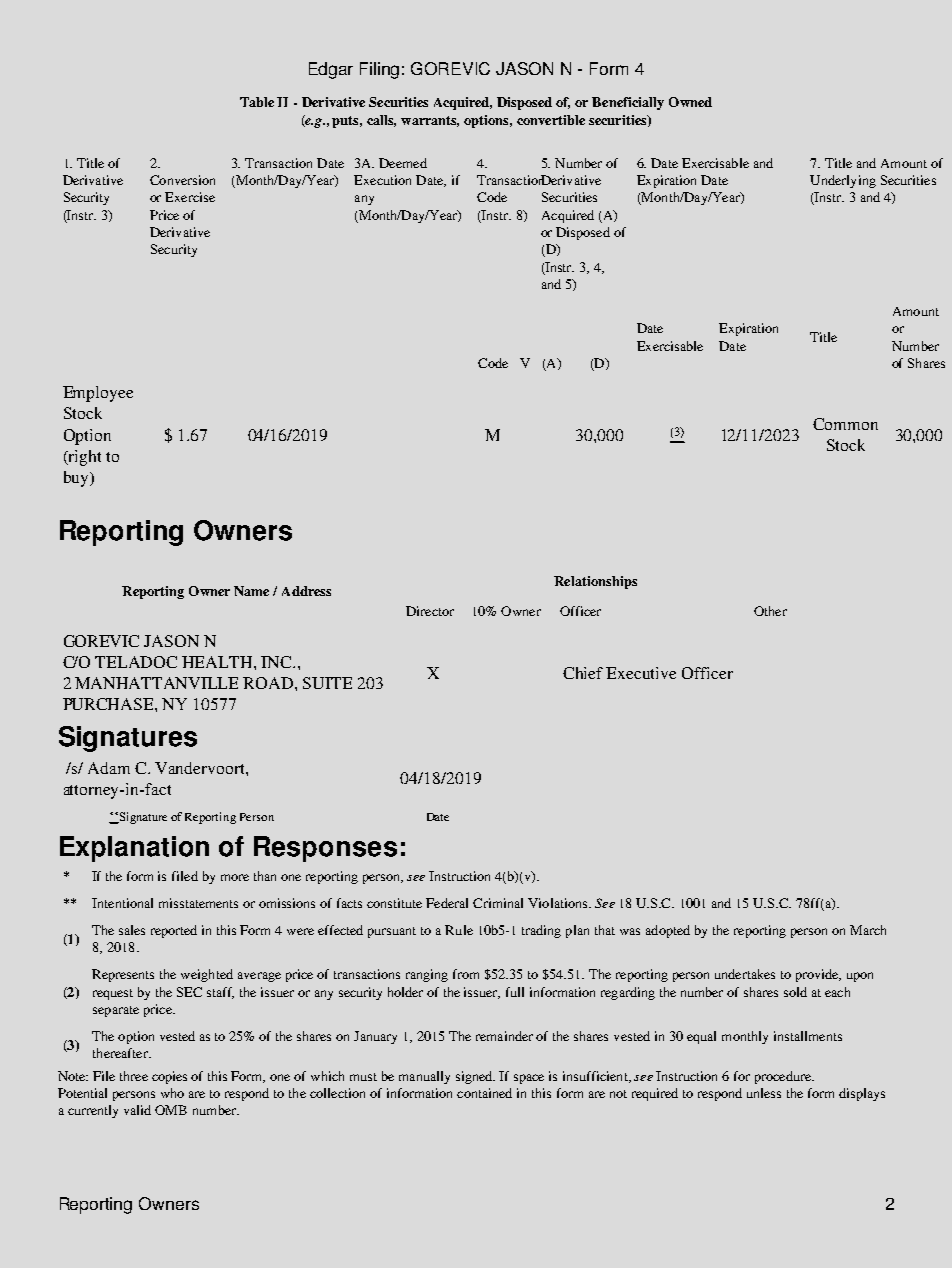  I want to click on Relationships, so click(595, 582).
